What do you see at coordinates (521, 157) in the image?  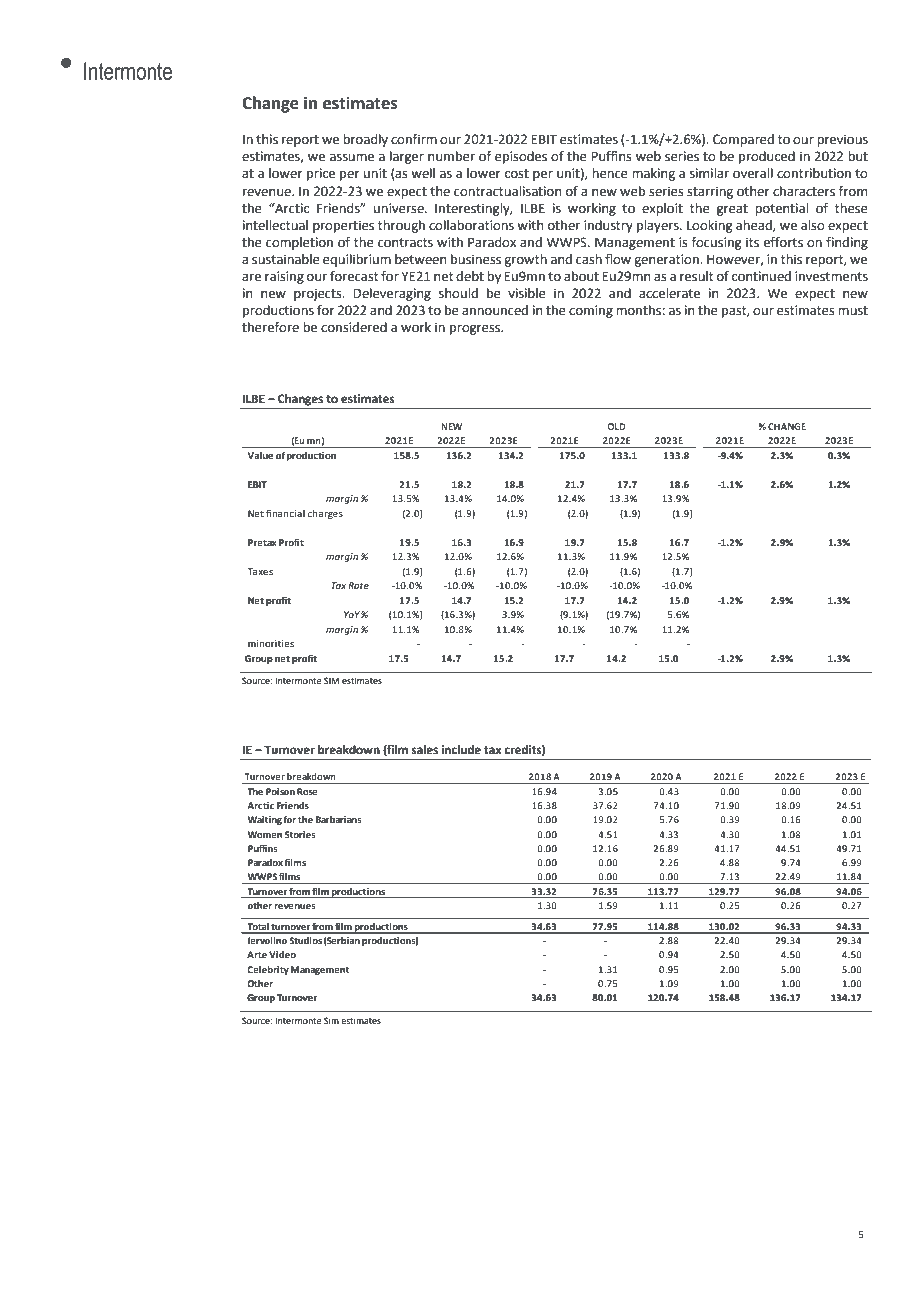 I see `episodes` at bounding box center [521, 157].
